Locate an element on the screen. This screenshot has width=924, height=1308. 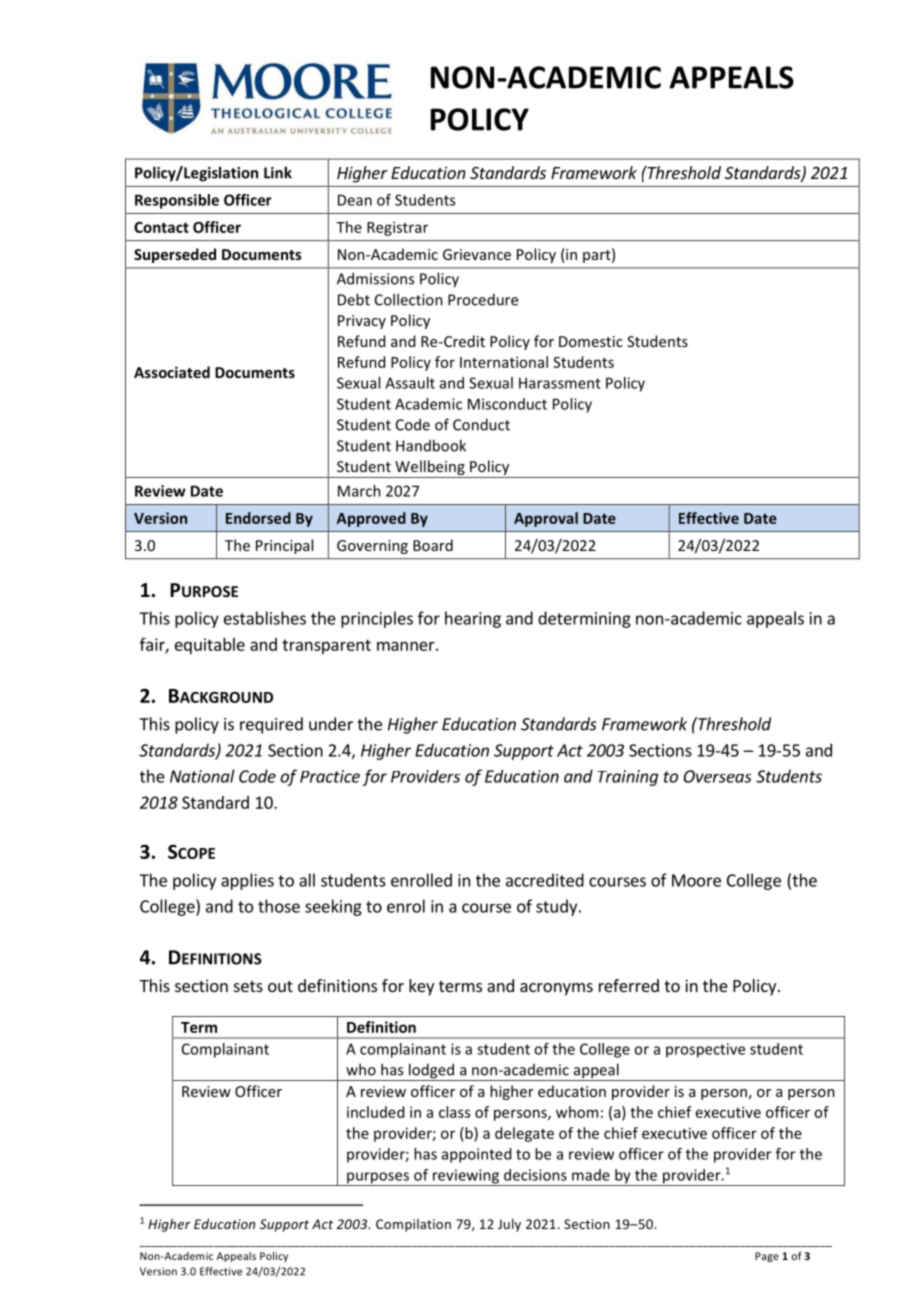
referred is located at coordinates (629, 985).
